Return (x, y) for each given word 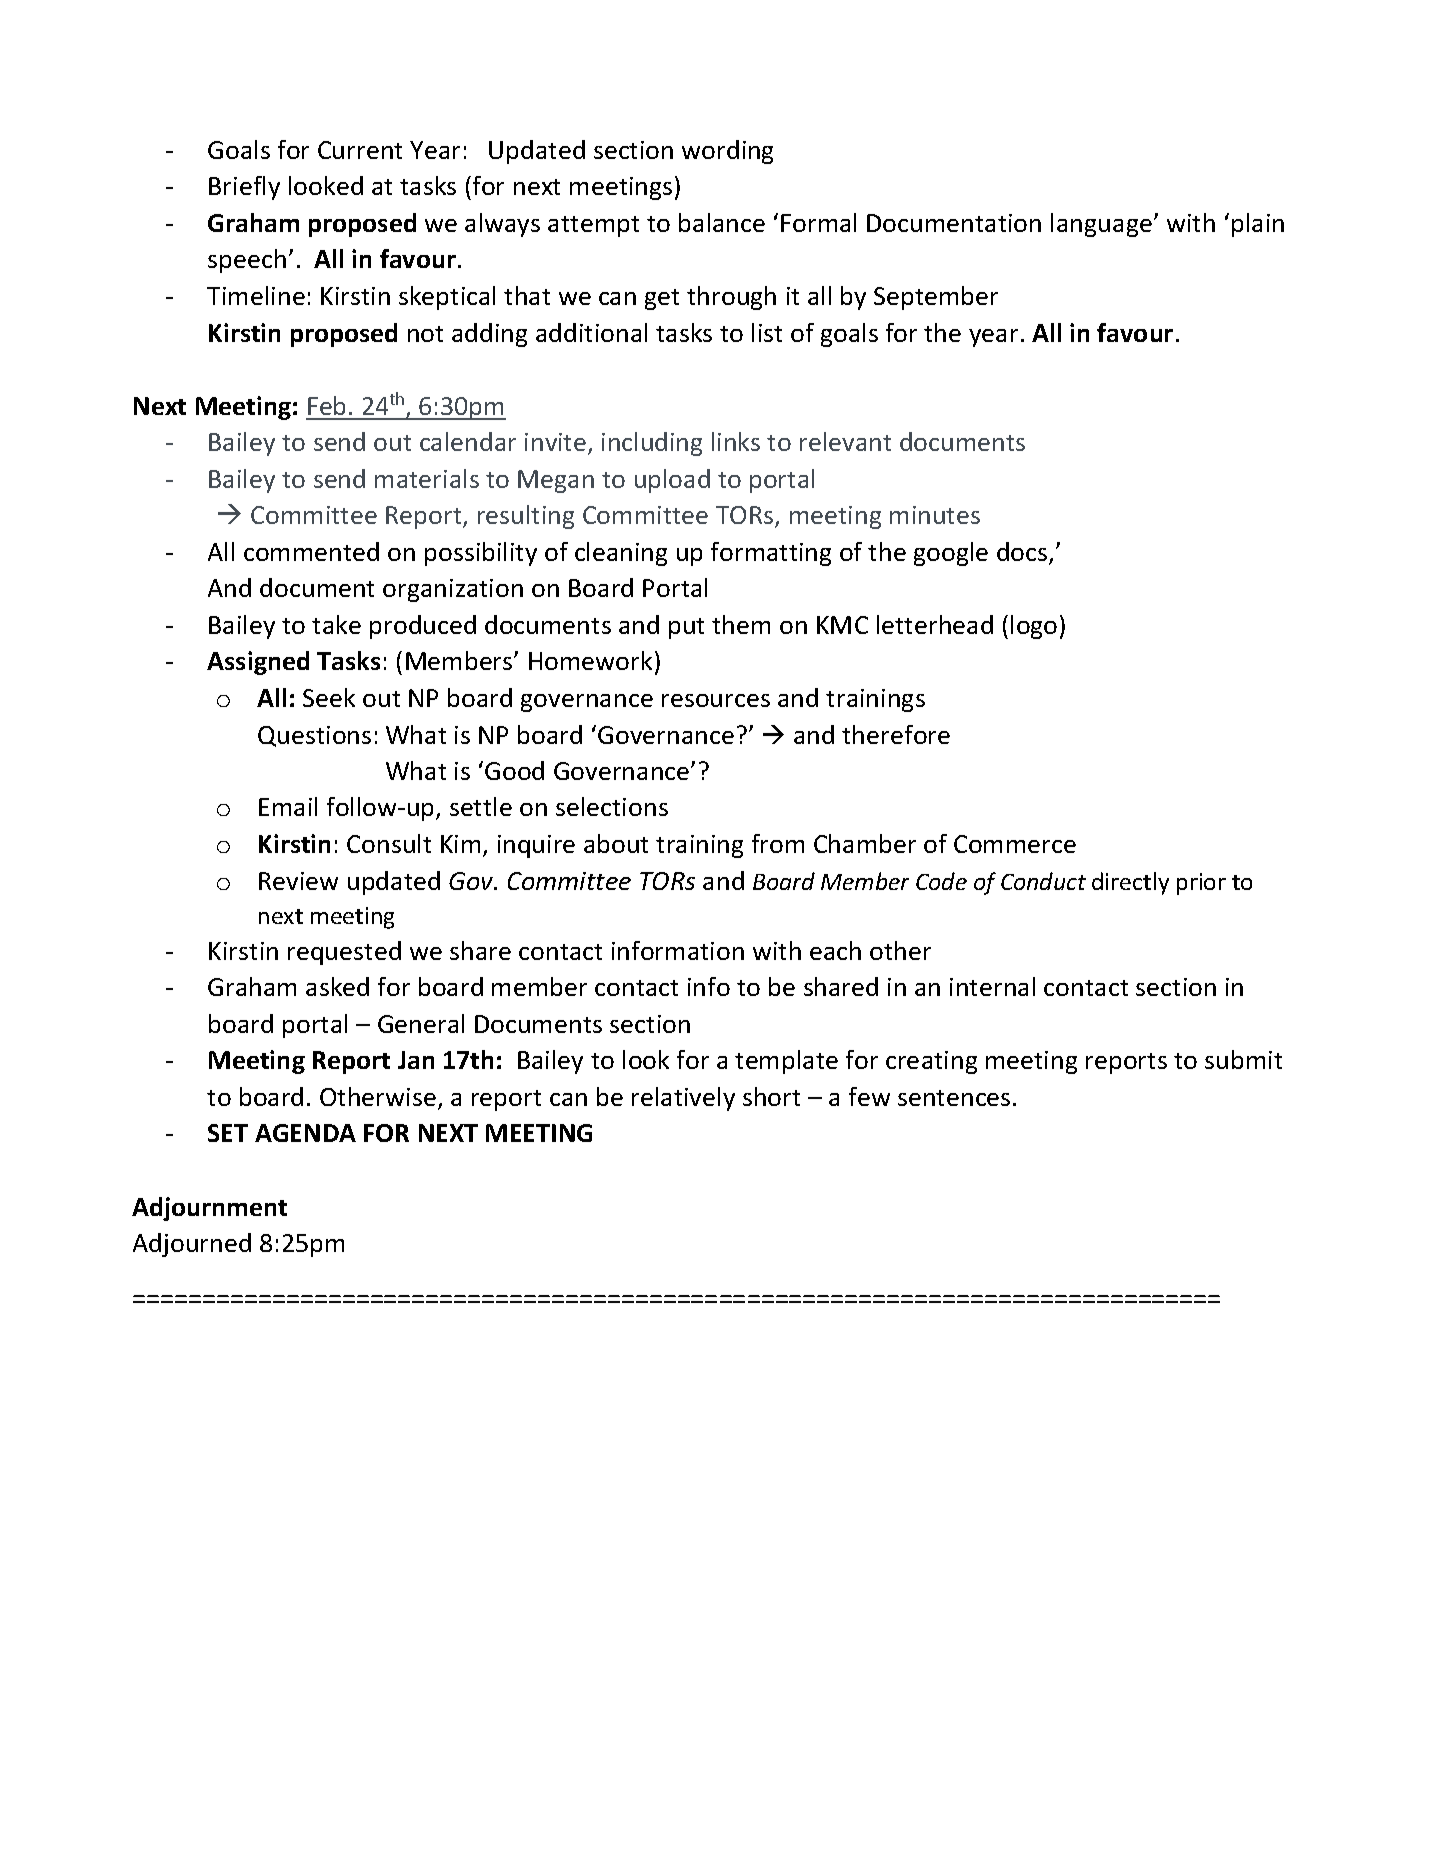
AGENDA (305, 1133)
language (1101, 225)
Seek (329, 697)
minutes (935, 515)
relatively (683, 1099)
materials (427, 478)
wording (727, 152)
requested (344, 953)
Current (360, 150)
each (835, 950)
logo (1034, 627)
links (736, 441)
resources (716, 700)
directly (1130, 883)
